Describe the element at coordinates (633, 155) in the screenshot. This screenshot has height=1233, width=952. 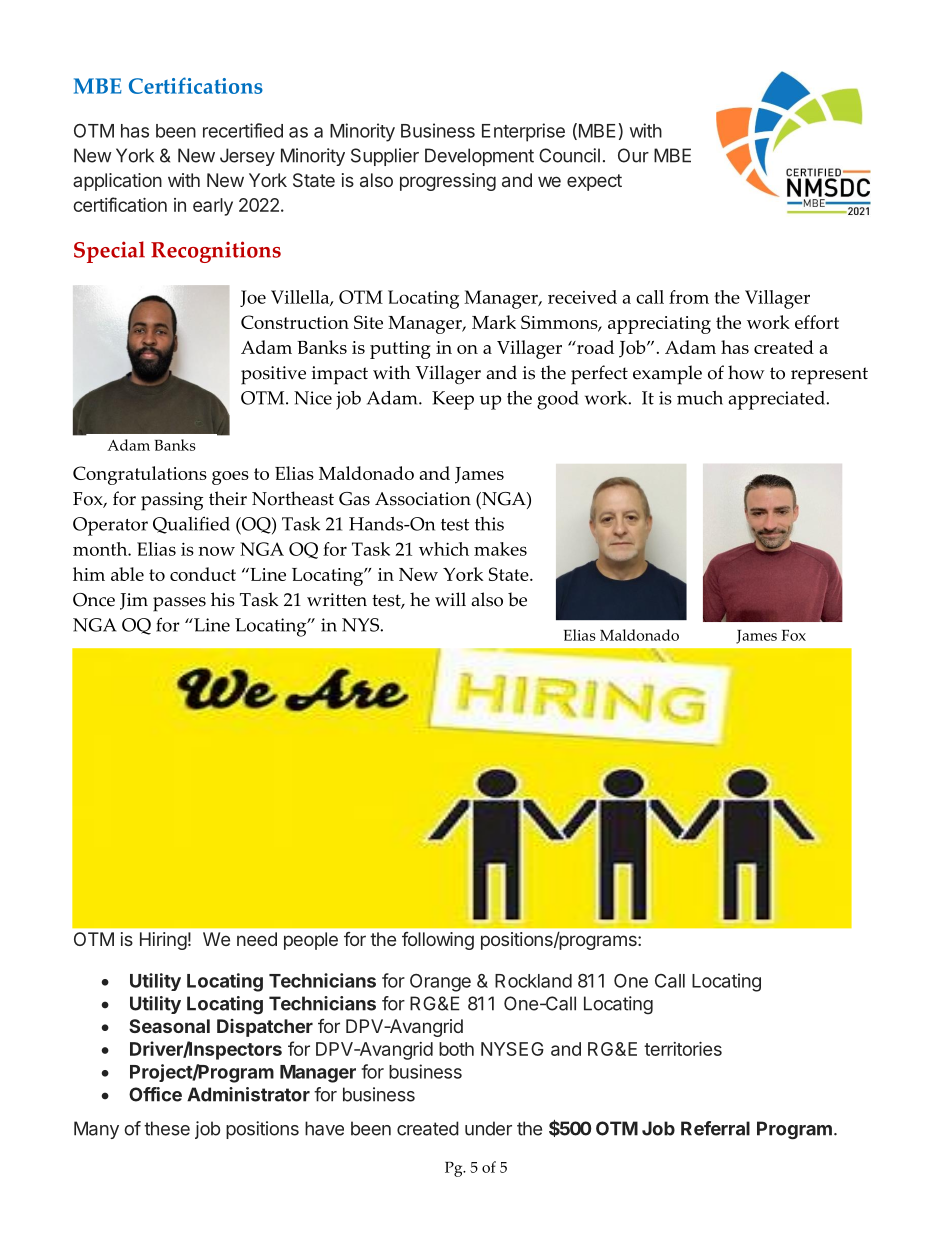
I see `Our` at that location.
